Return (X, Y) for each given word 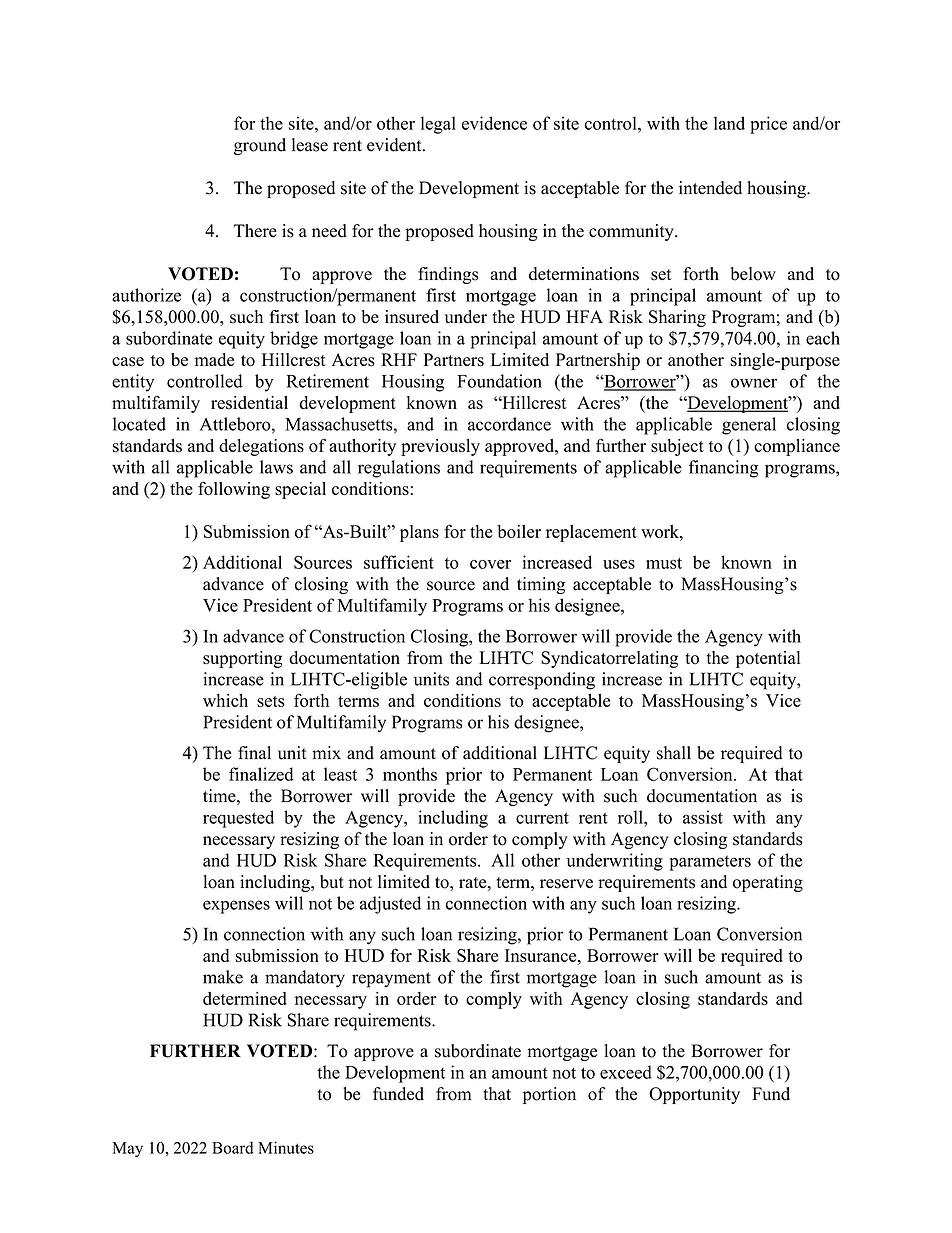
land (729, 123)
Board (232, 1147)
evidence (494, 123)
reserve (566, 884)
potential (768, 659)
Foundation (499, 381)
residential (249, 402)
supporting (242, 659)
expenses (236, 907)
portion (549, 1095)
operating (768, 883)
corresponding (542, 681)
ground (260, 146)
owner (754, 383)
